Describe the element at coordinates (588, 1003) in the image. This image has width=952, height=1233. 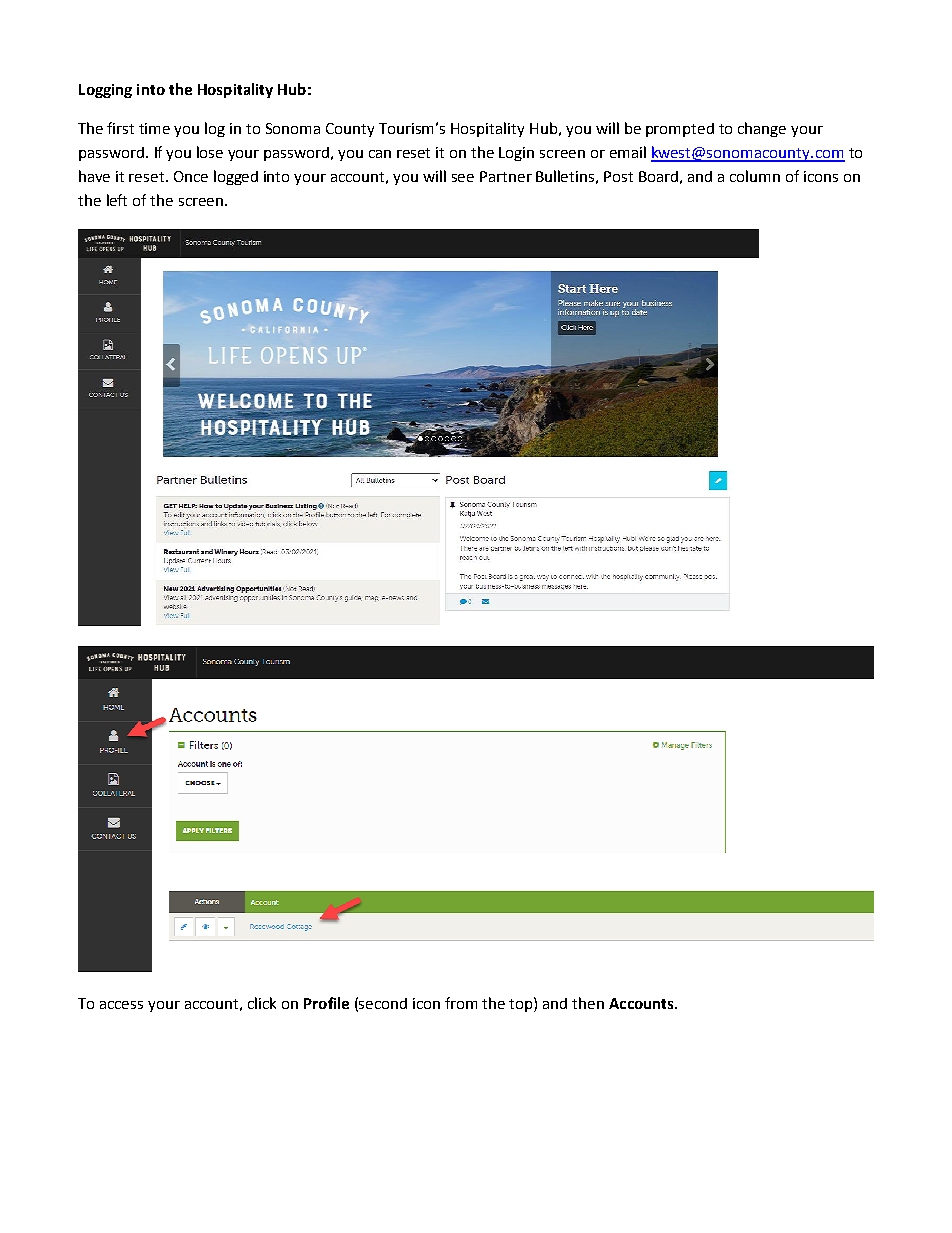
I see `then` at that location.
